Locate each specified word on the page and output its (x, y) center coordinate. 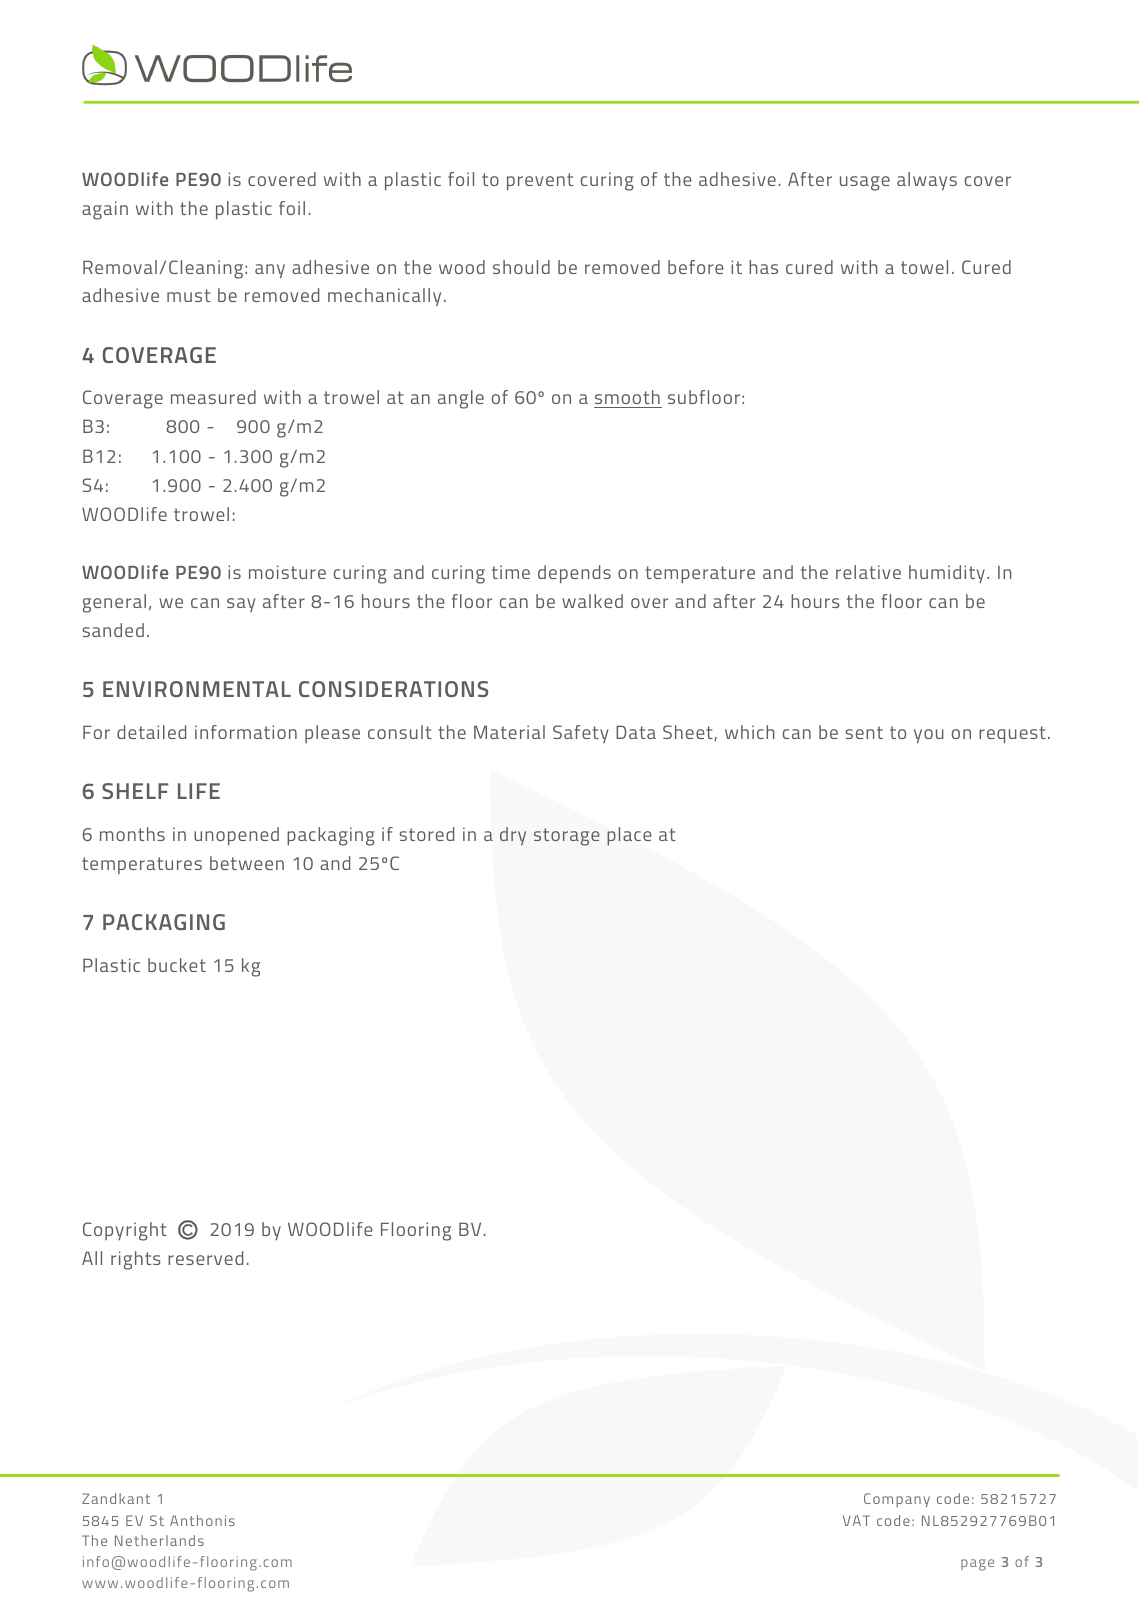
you (929, 736)
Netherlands (159, 1540)
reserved (205, 1258)
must (189, 295)
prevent (540, 181)
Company (897, 1500)
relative (868, 572)
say (241, 605)
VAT (856, 1520)
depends (574, 574)
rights (136, 1260)
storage (567, 837)
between (247, 863)
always (927, 181)
